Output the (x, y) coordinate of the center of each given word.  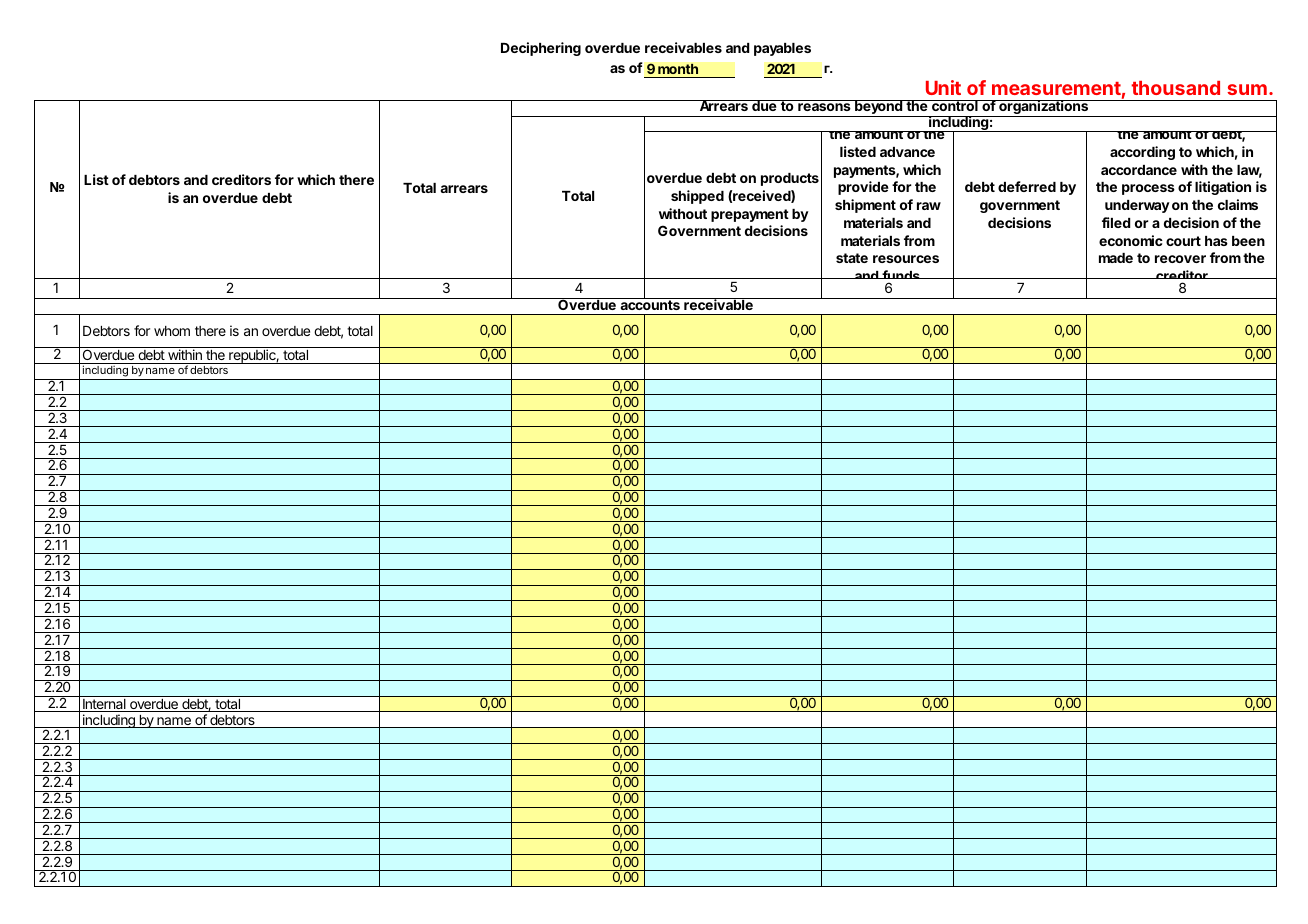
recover (1180, 259)
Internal (104, 705)
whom (172, 331)
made (1116, 258)
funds (901, 277)
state (852, 258)
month (678, 69)
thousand (1175, 88)
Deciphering (541, 49)
